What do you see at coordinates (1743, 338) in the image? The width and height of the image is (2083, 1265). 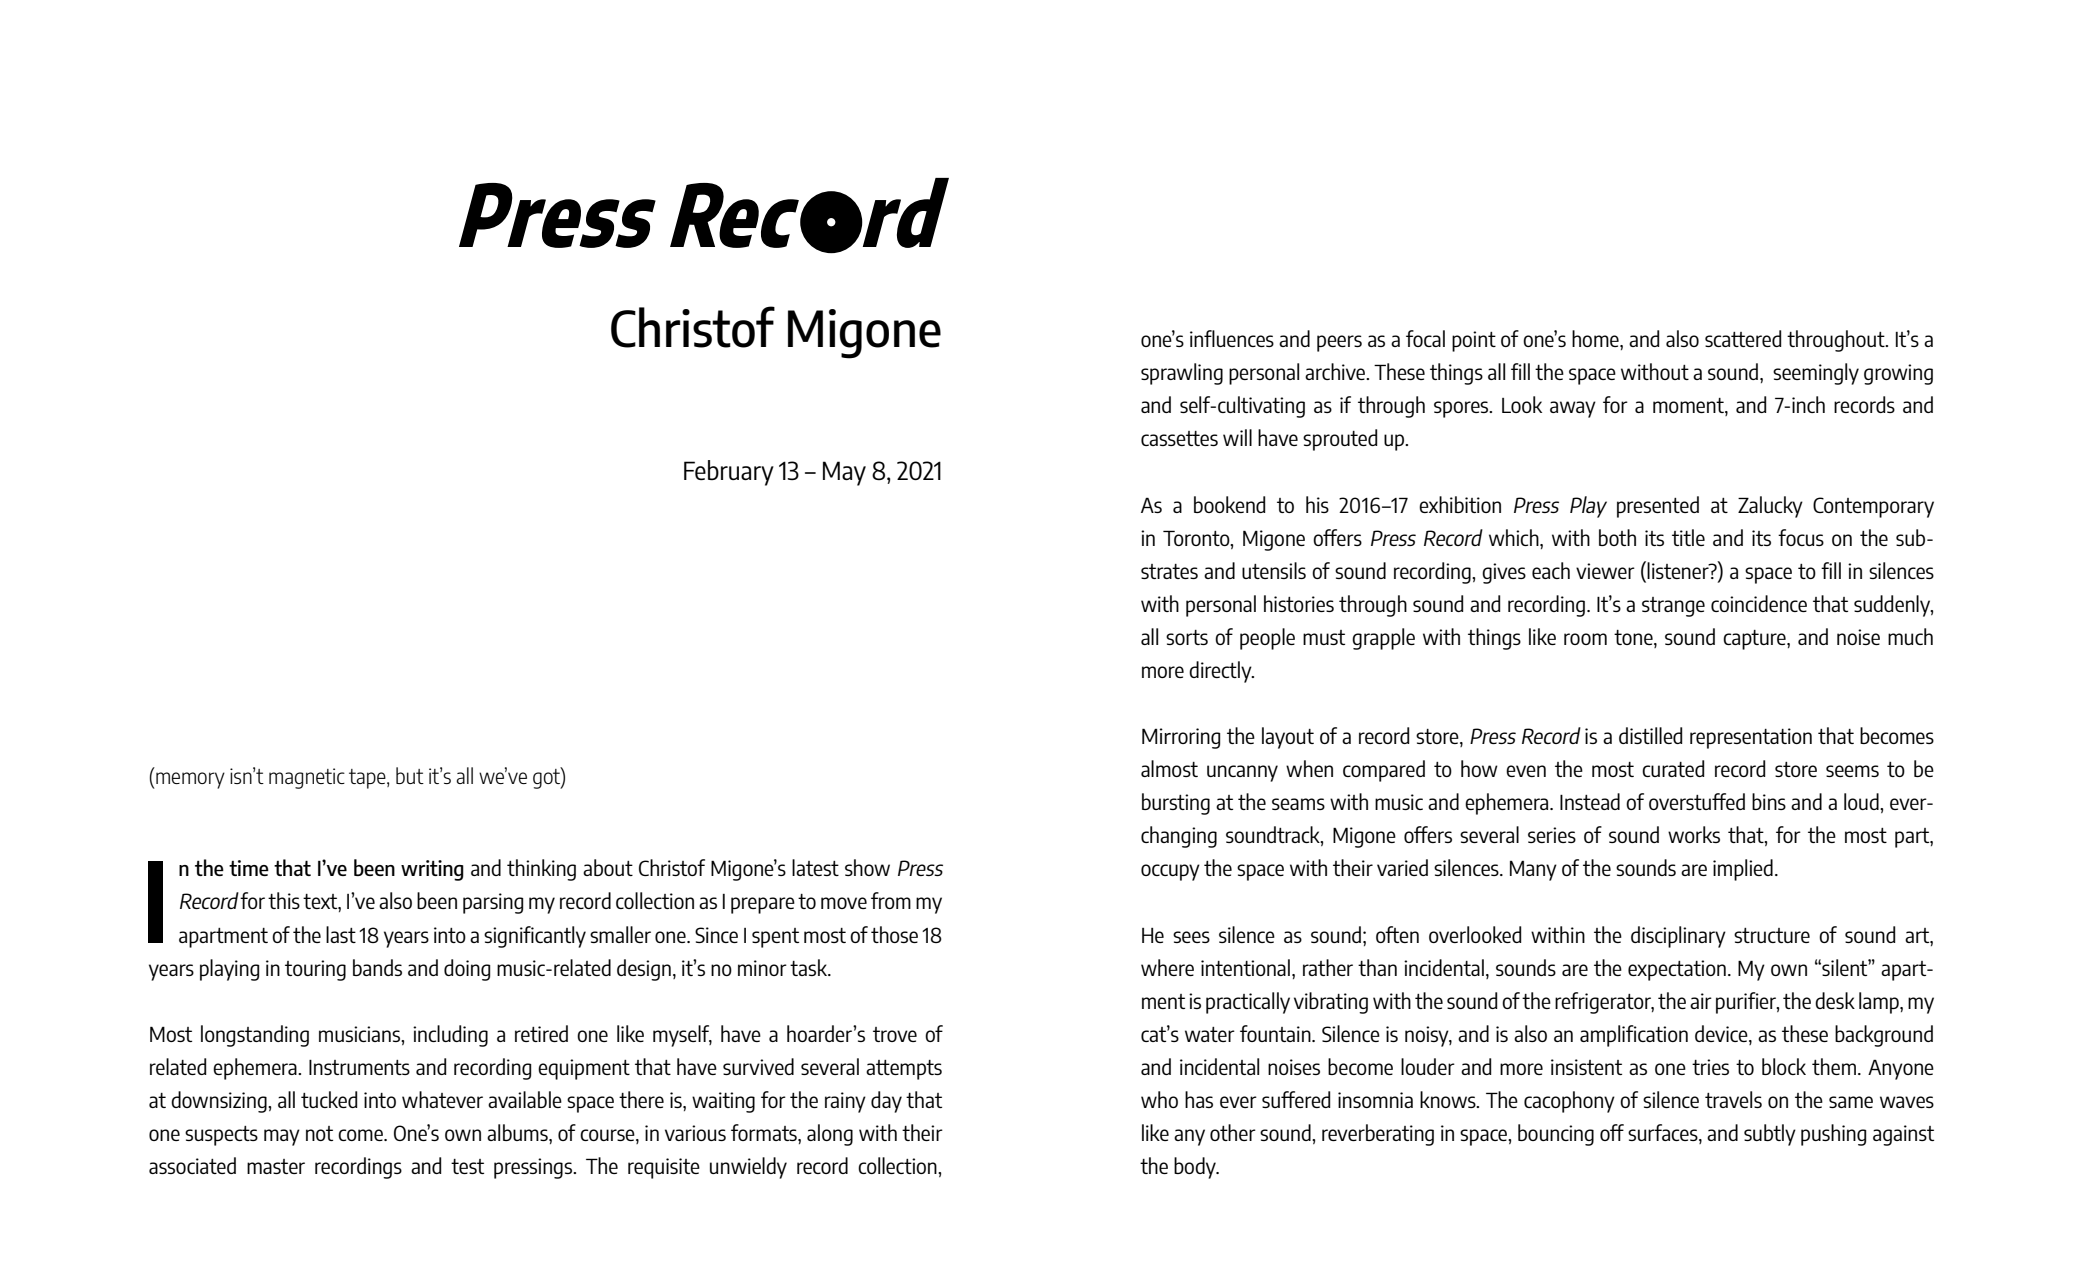 I see `scattered` at bounding box center [1743, 338].
